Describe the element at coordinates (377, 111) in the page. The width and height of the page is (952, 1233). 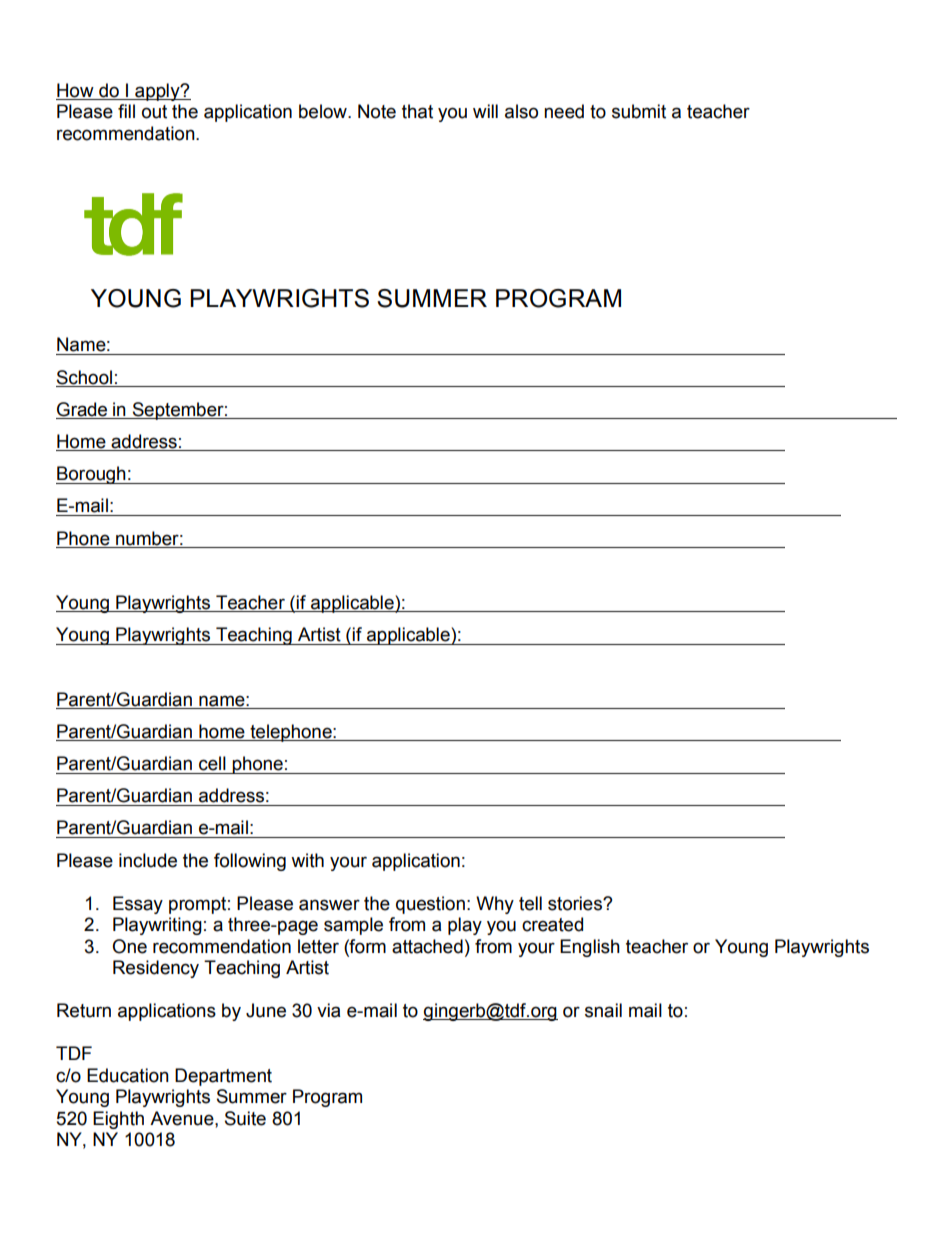
I see `Note` at that location.
